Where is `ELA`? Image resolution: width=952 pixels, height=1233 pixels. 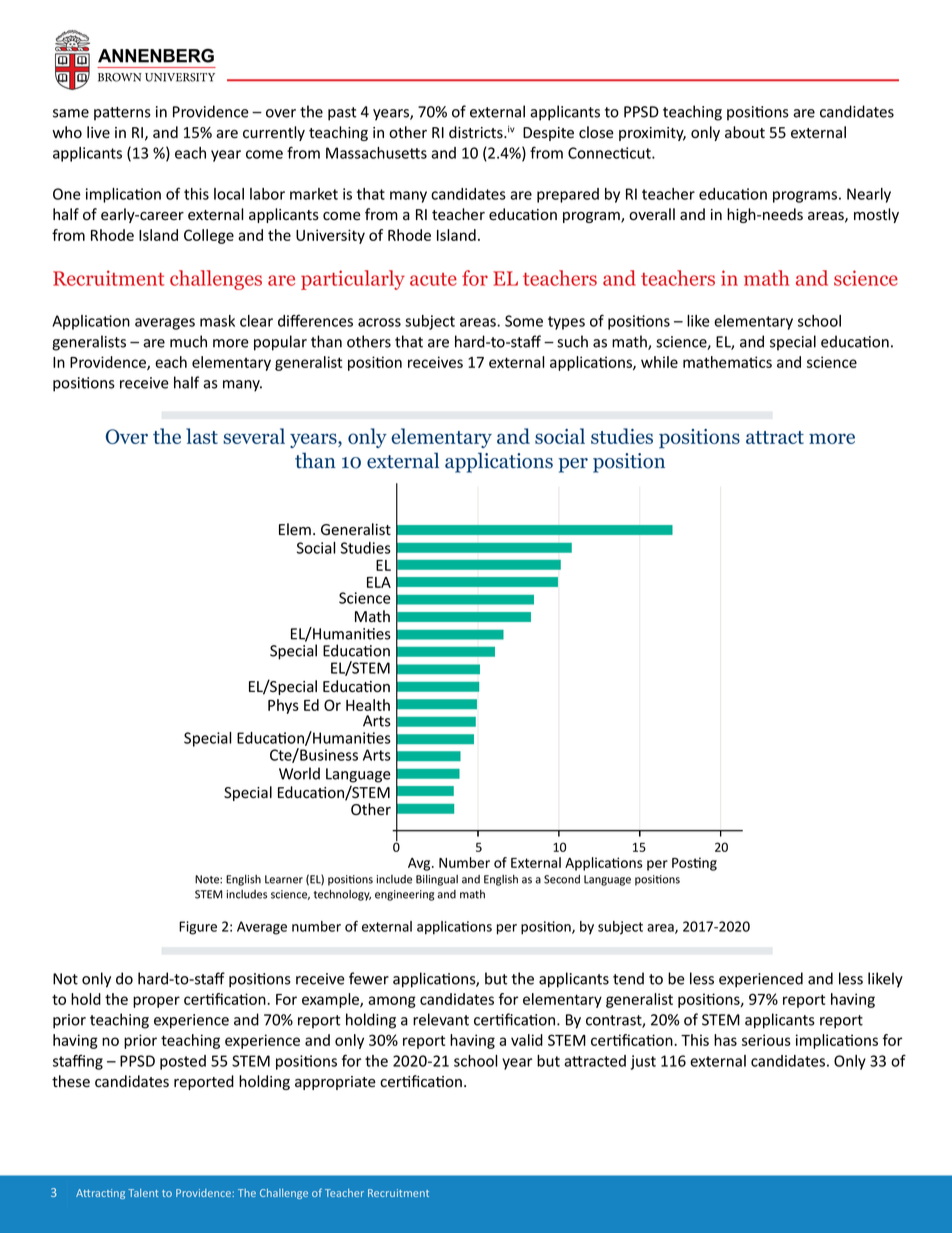 ELA is located at coordinates (379, 582).
